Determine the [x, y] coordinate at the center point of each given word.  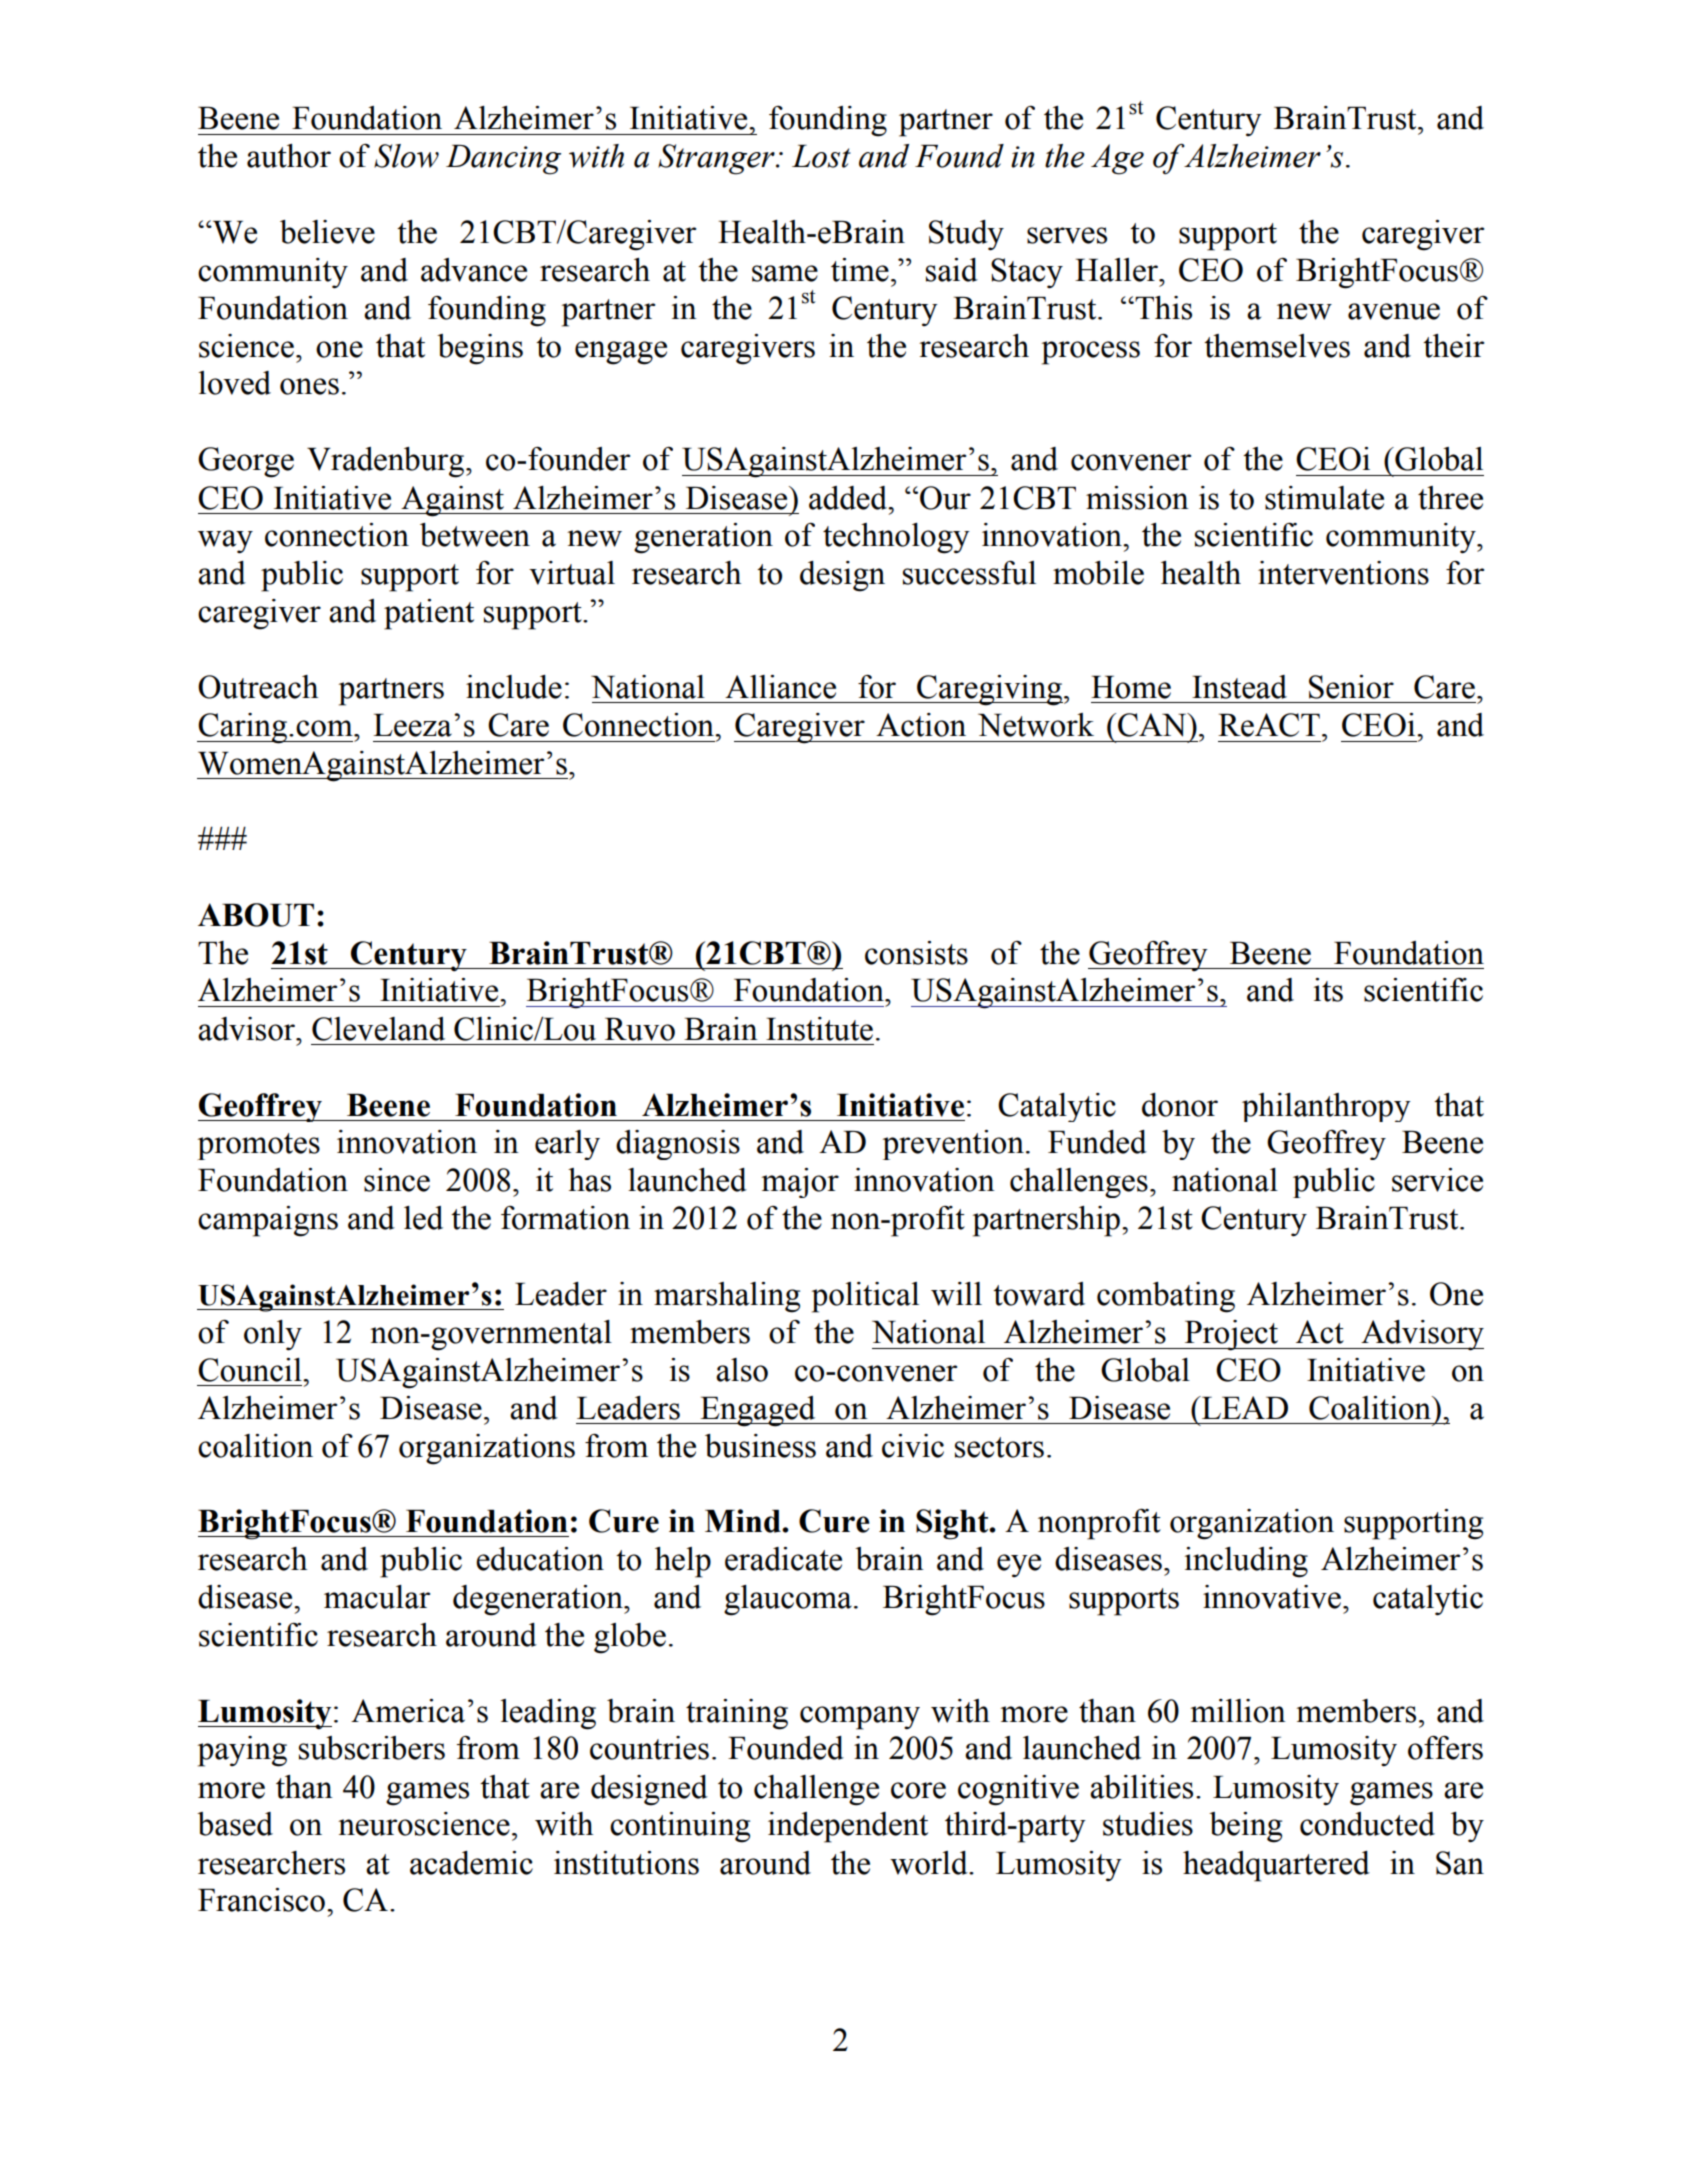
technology [896, 538]
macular [377, 1597]
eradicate [783, 1559]
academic [471, 1863]
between [475, 535]
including [1246, 1562]
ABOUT [256, 915]
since [397, 1180]
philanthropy [1326, 1107]
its [1328, 990]
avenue [1394, 311]
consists [916, 953]
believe [327, 232]
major [800, 1183]
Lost [821, 156]
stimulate [1324, 498]
